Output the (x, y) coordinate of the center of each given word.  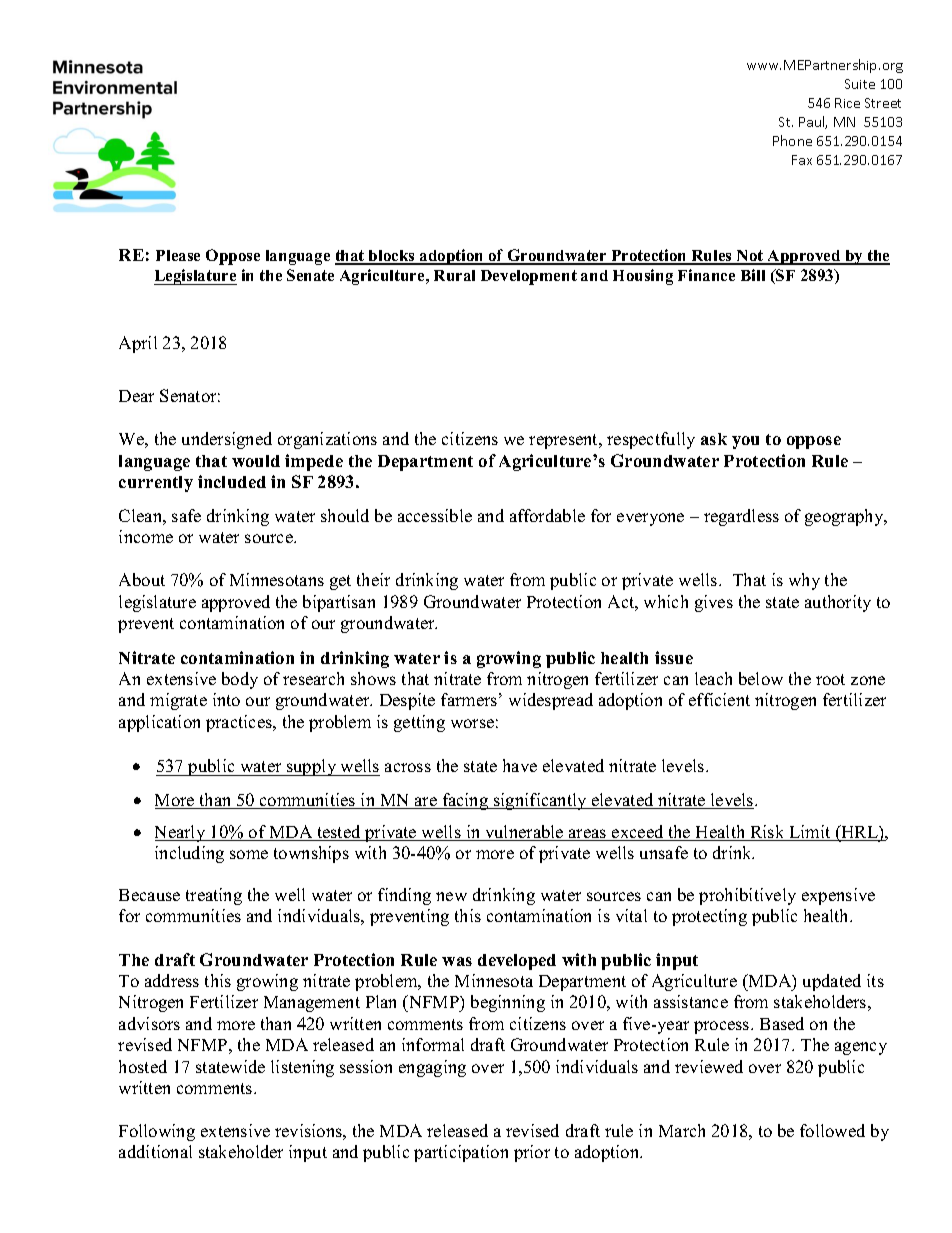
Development (529, 277)
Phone (792, 140)
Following (157, 1132)
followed (832, 1130)
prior (532, 1153)
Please (178, 255)
